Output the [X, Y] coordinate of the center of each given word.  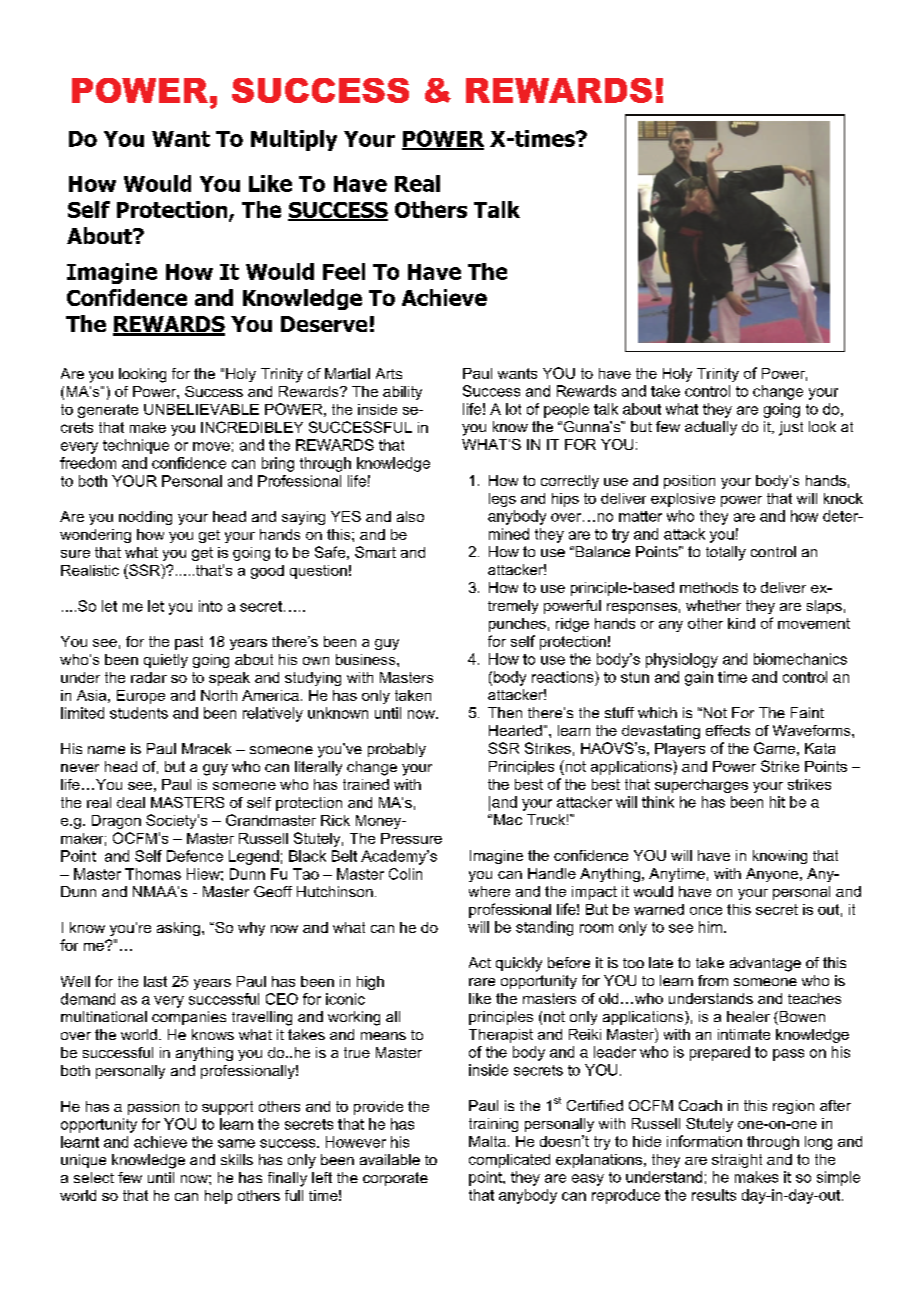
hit [777, 802]
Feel [344, 271]
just [791, 428]
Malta [487, 1141]
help [218, 1197]
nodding [145, 518]
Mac [508, 819]
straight [737, 1161]
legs [502, 500]
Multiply [294, 140]
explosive [683, 500]
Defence [195, 856]
